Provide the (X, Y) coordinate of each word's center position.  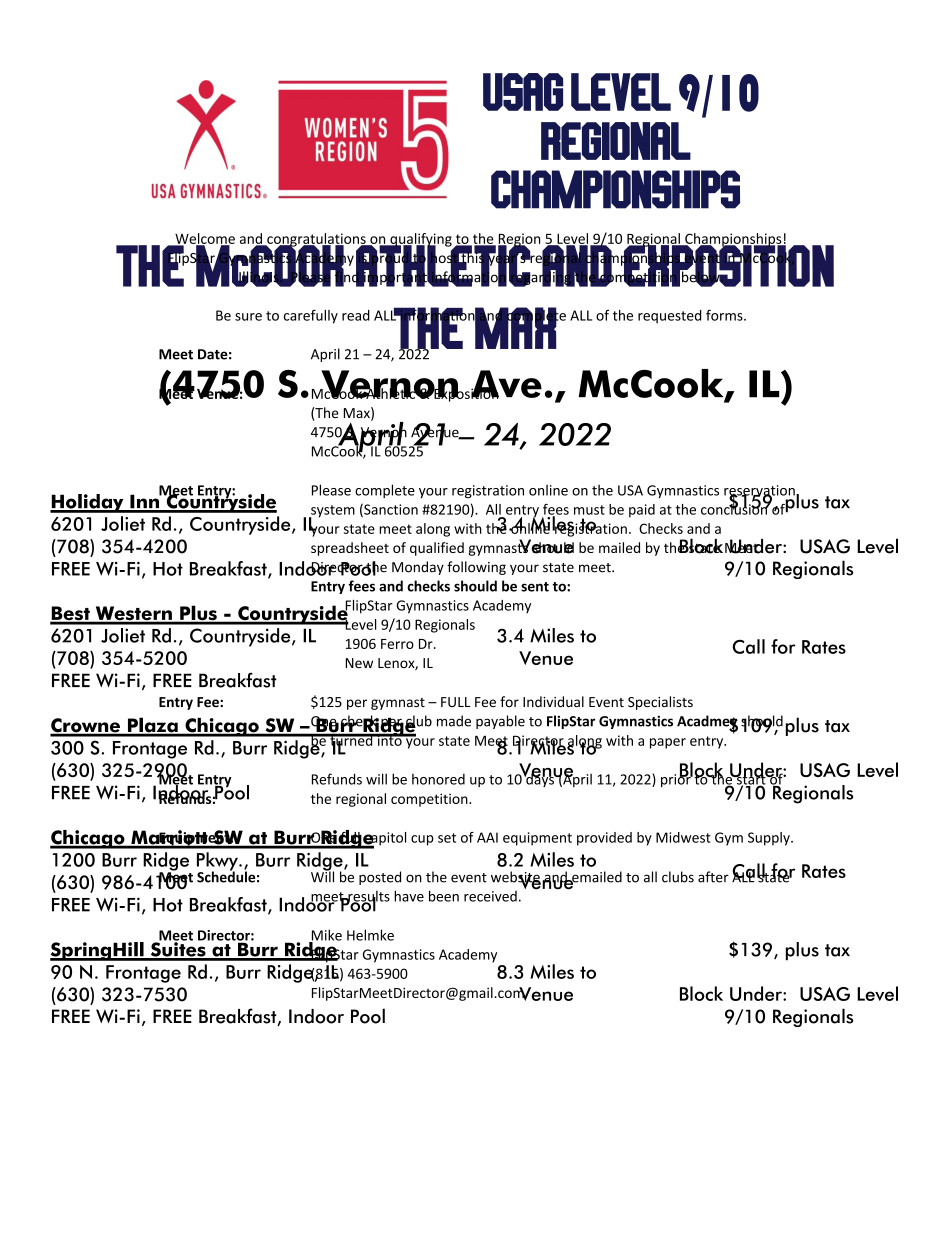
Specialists (660, 703)
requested (669, 317)
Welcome (204, 239)
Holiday (88, 503)
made (454, 721)
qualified (437, 549)
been (444, 896)
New (359, 663)
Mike (325, 936)
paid (642, 511)
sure (248, 317)
